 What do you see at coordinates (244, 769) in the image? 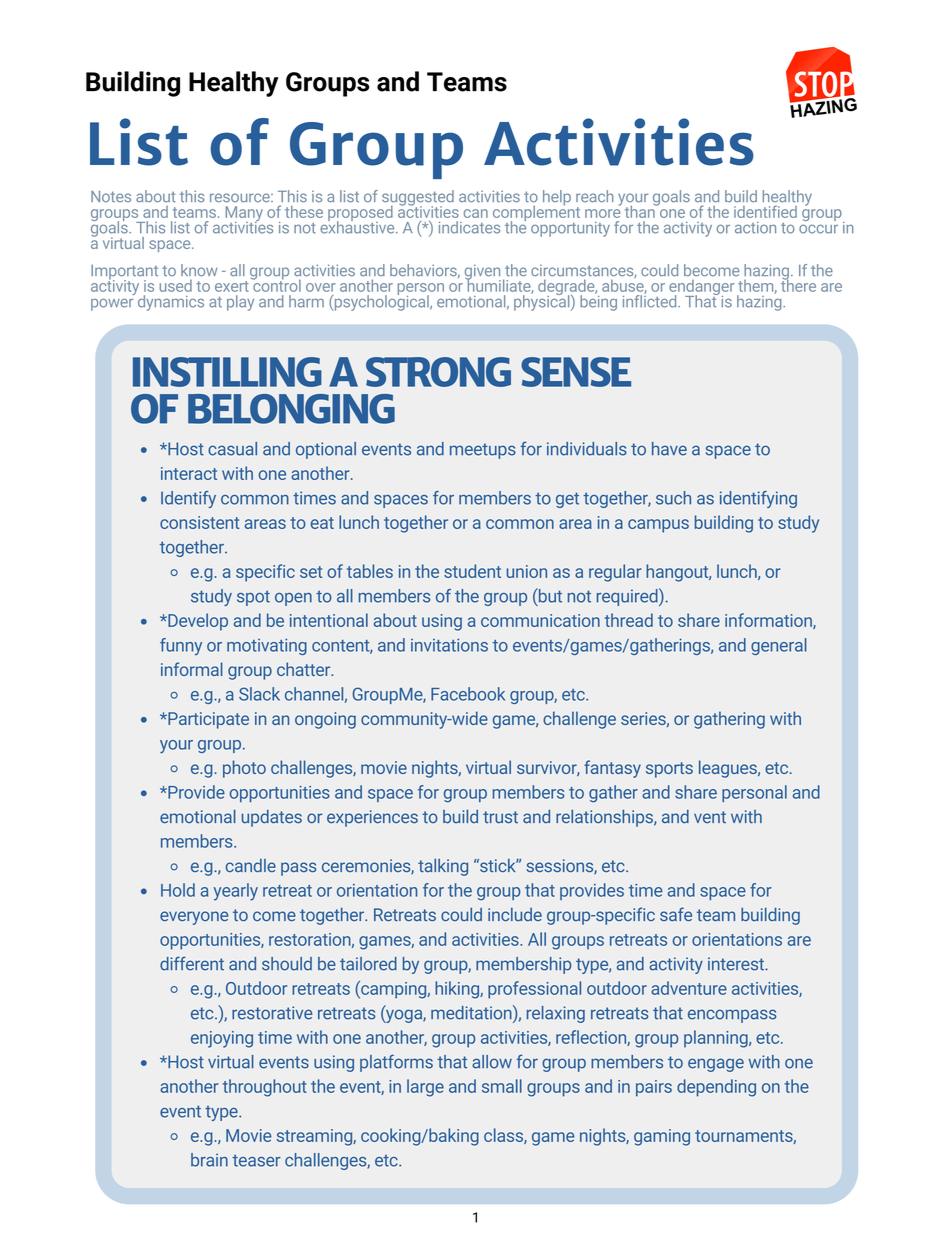
I see `photo` at bounding box center [244, 769].
